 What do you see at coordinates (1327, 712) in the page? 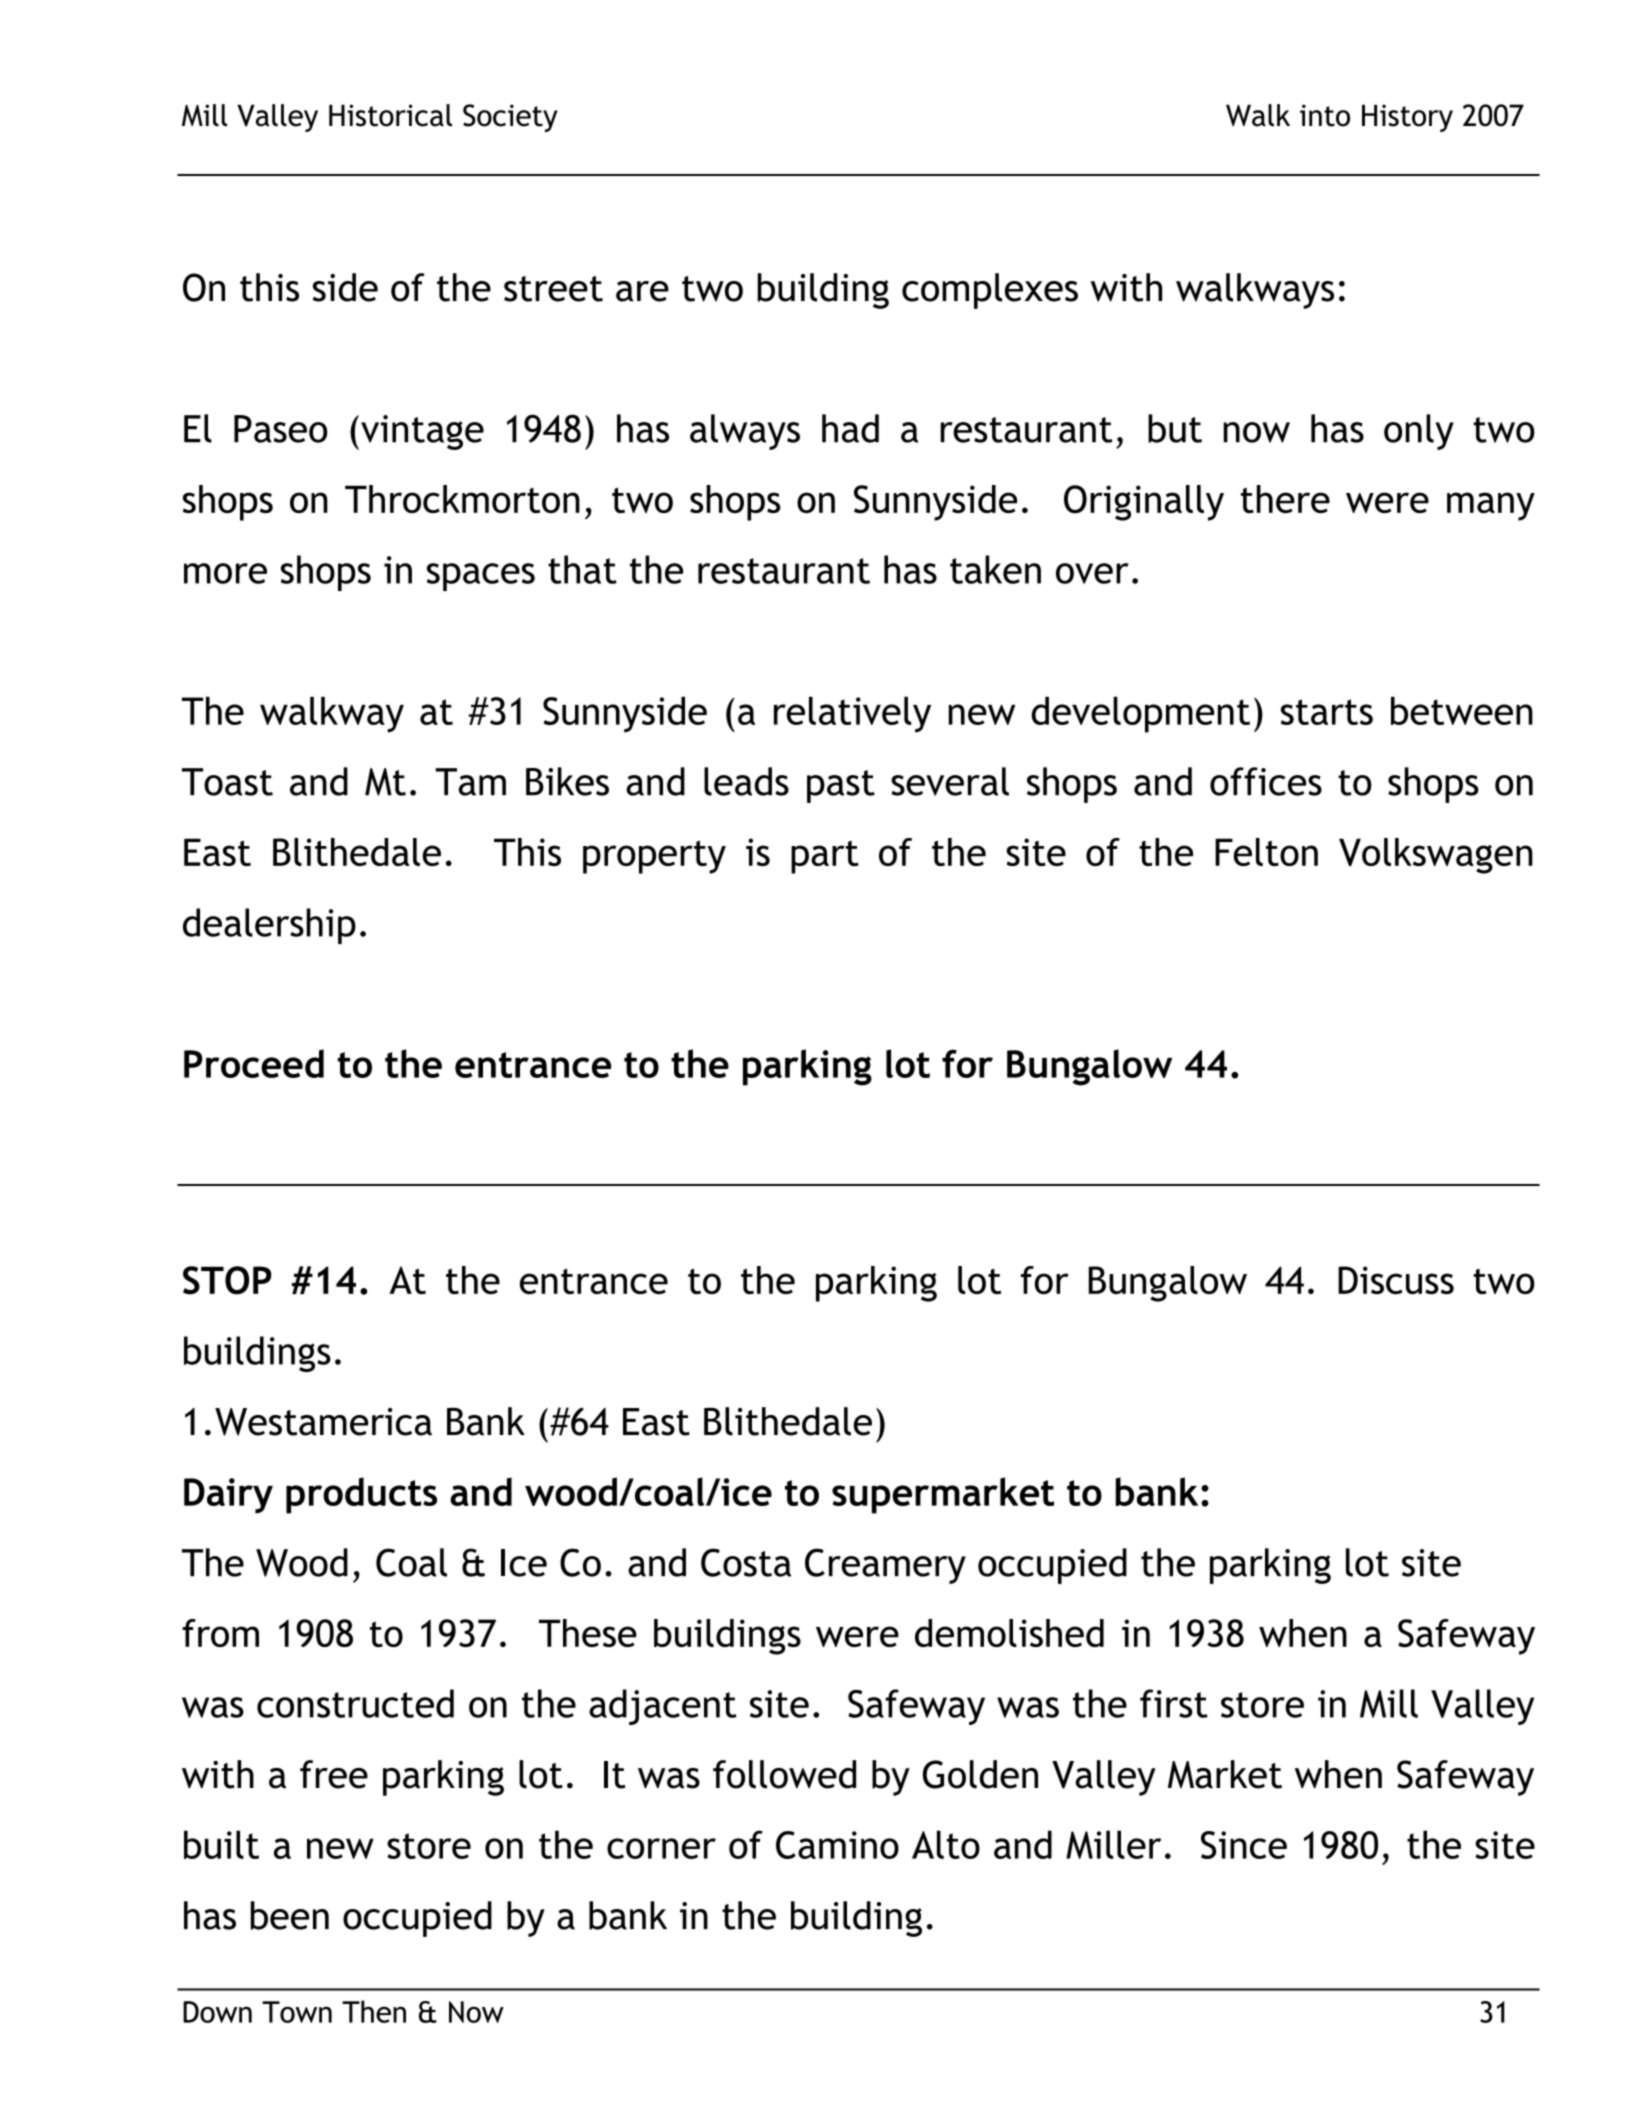
I see `starts` at bounding box center [1327, 712].
